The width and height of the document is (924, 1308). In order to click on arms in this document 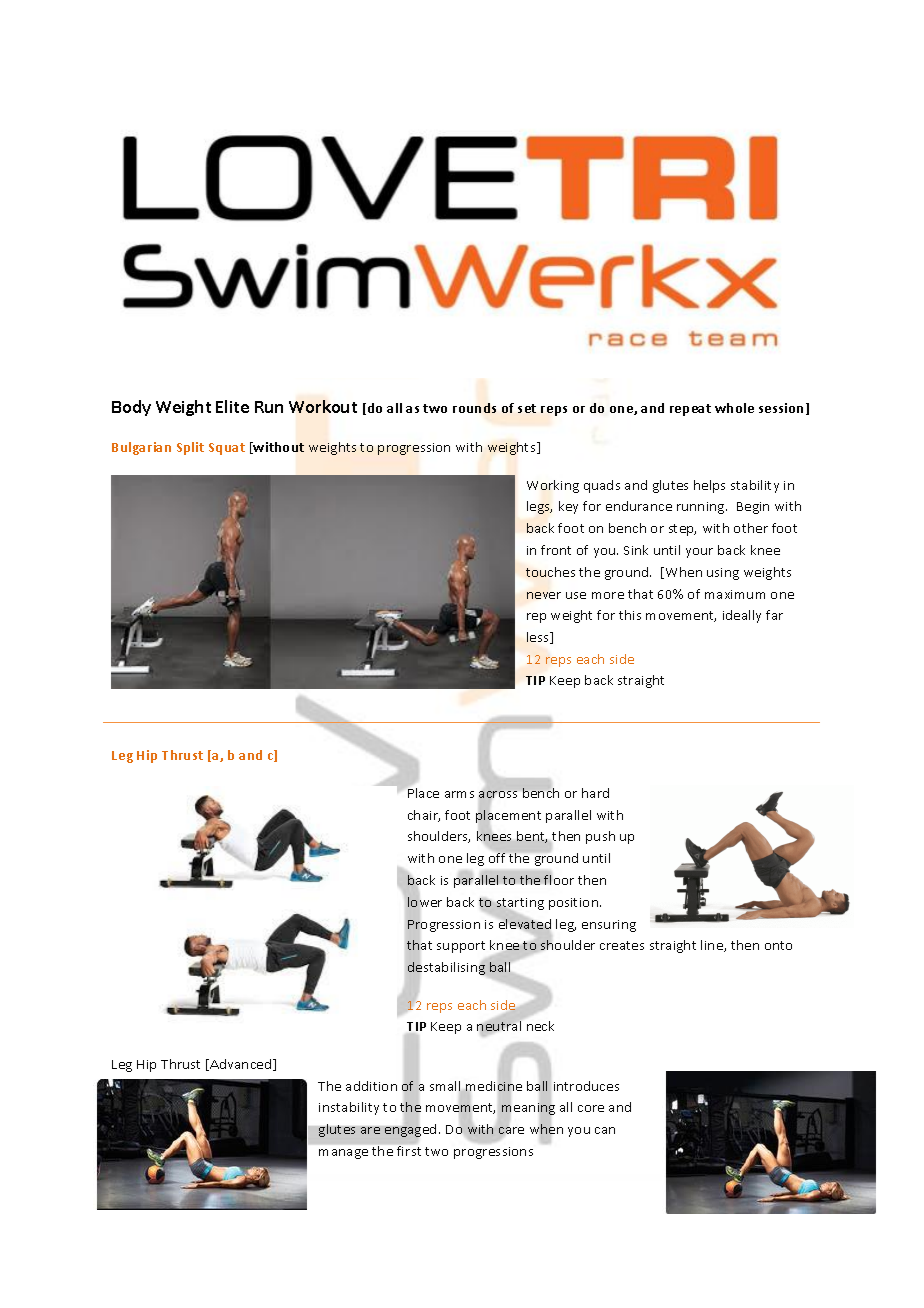, I will do `click(459, 794)`.
